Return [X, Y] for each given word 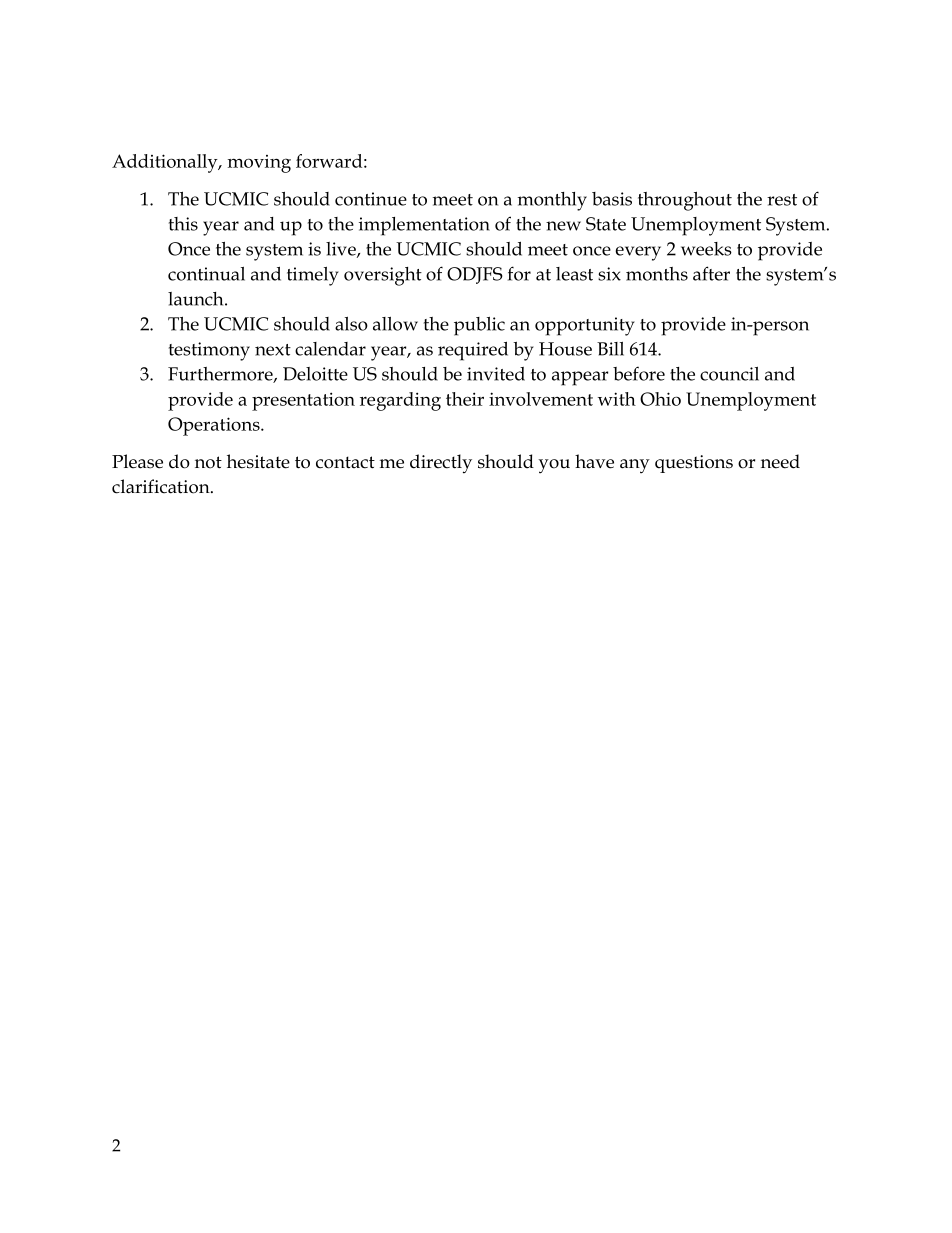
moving [259, 164]
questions [694, 464]
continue [371, 199]
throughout [685, 201]
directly [441, 464]
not [208, 462]
